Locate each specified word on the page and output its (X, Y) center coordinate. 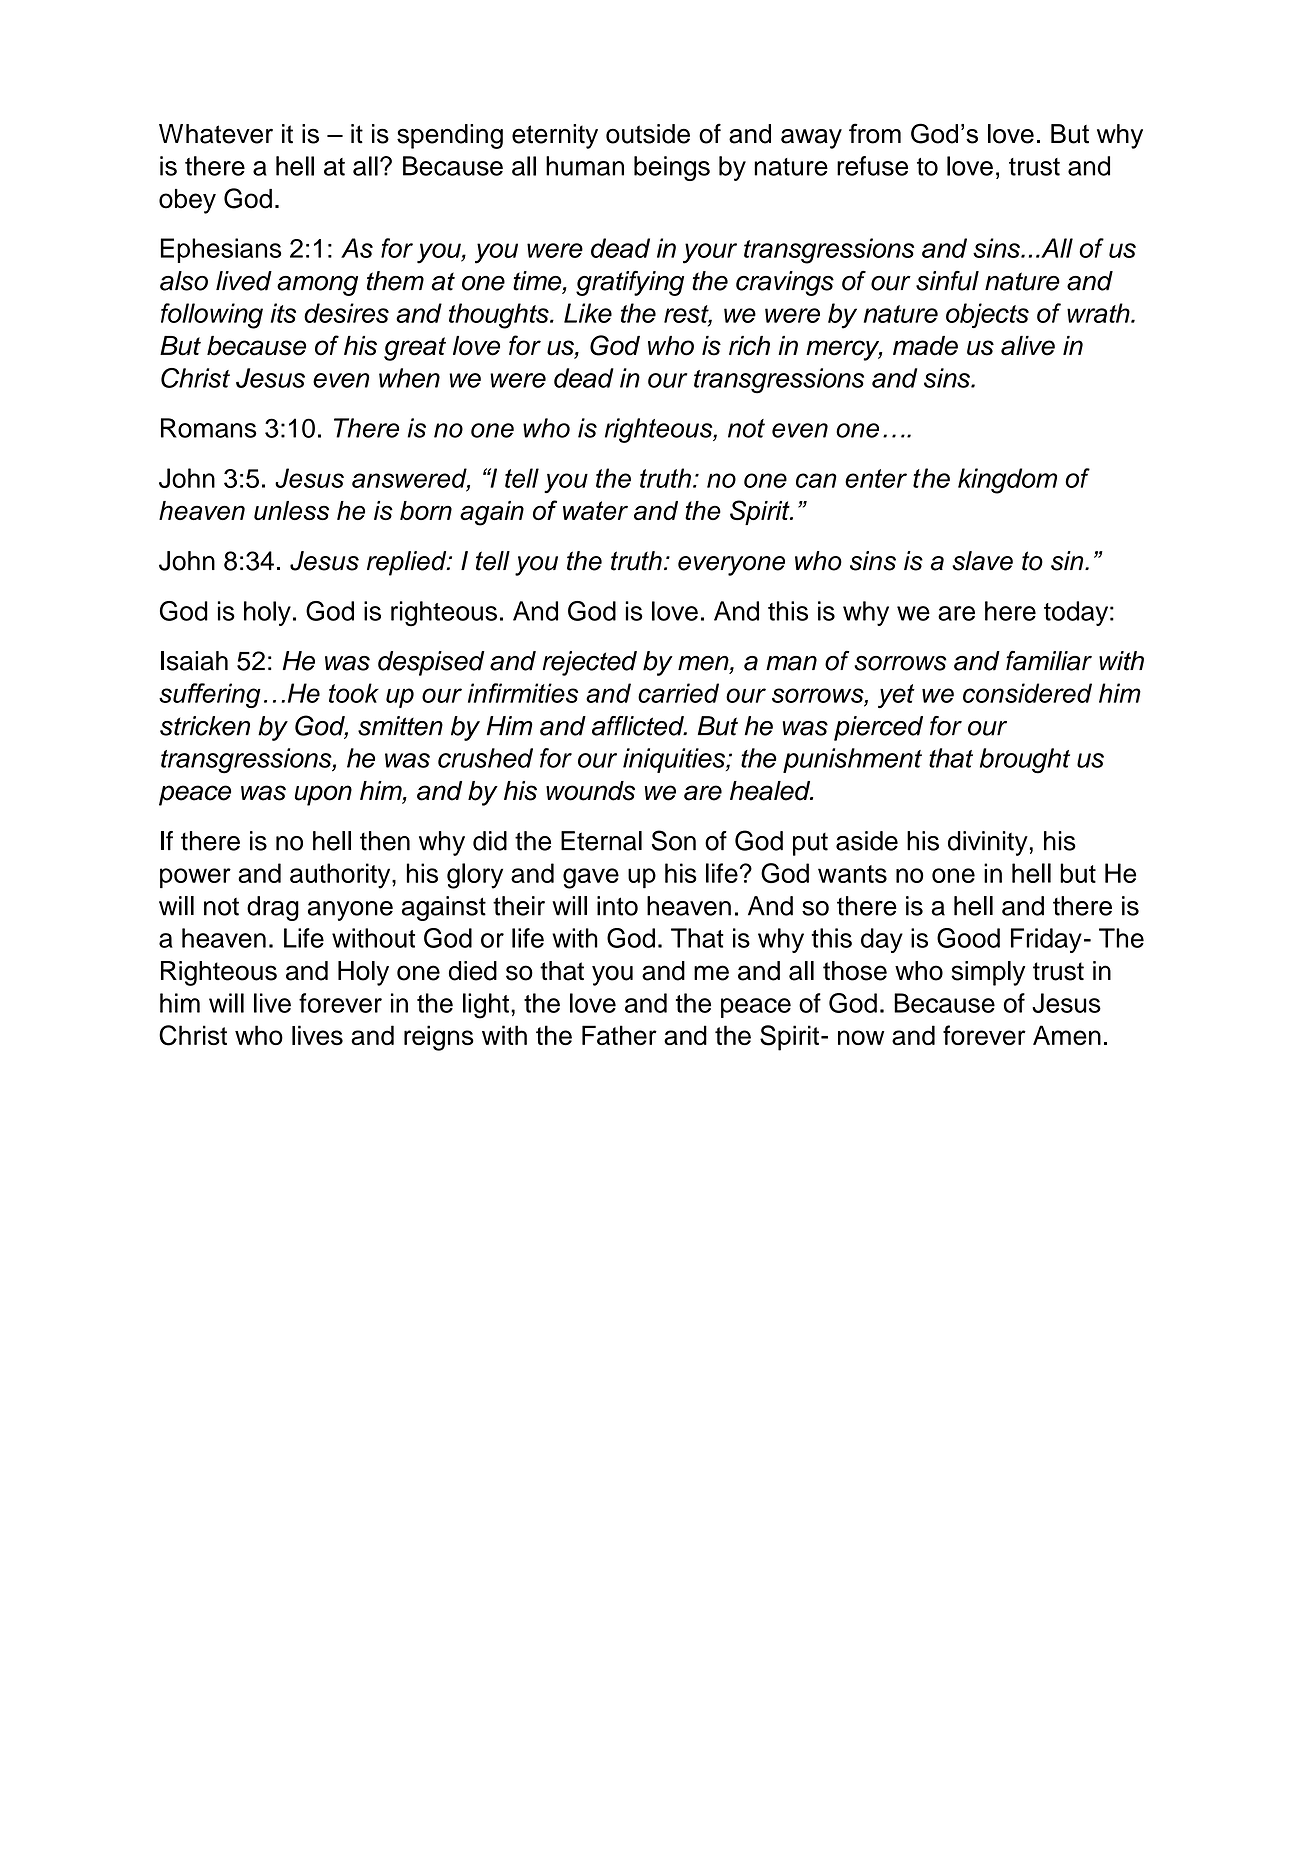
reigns (439, 1038)
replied (408, 563)
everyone (731, 566)
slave (982, 561)
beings (672, 168)
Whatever (216, 134)
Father (619, 1035)
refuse (872, 166)
